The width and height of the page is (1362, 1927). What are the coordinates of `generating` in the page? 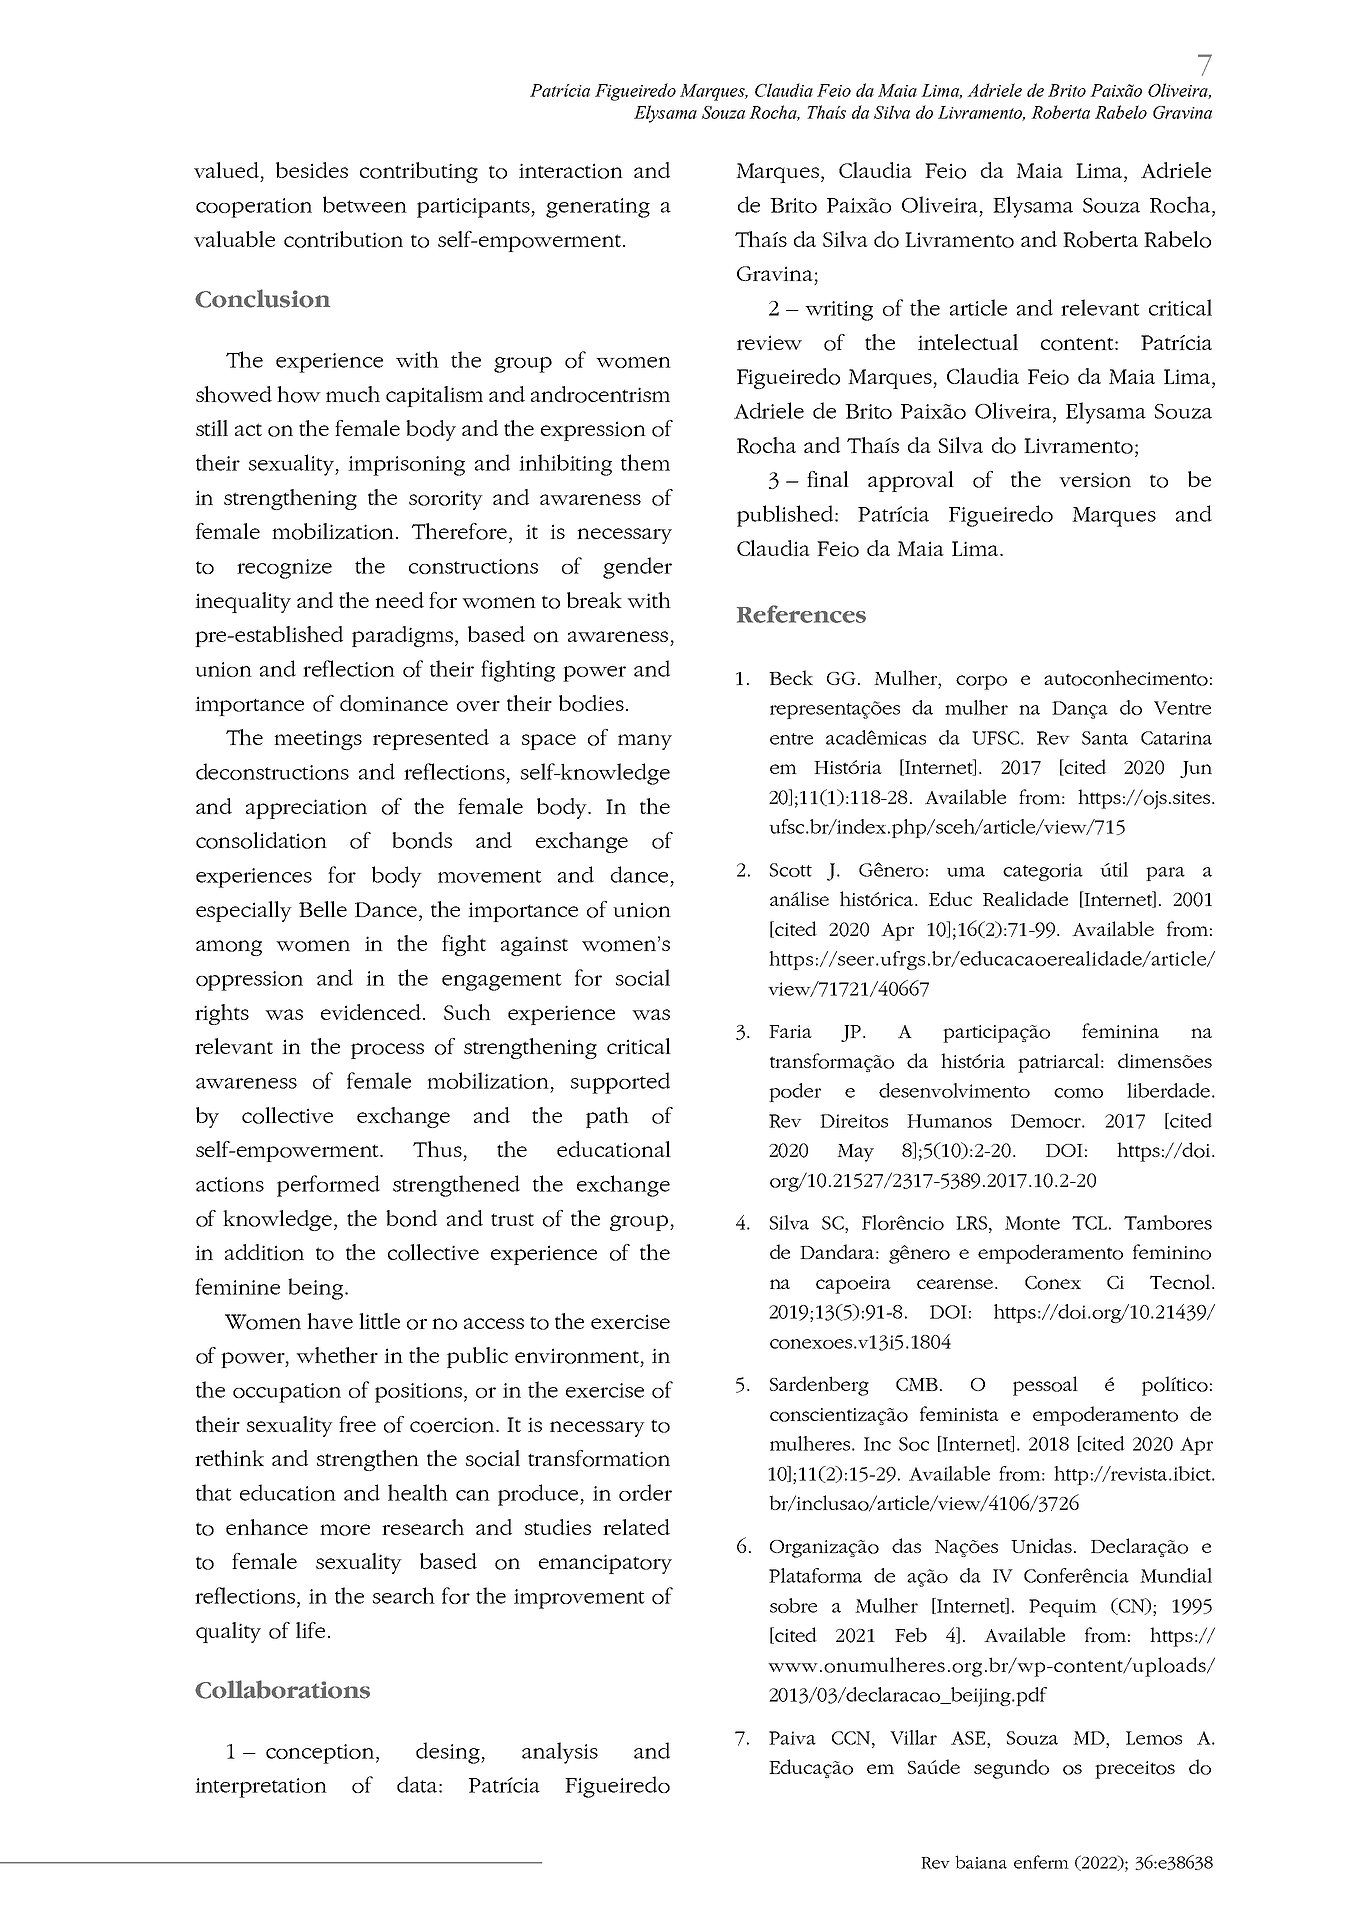 It's located at (598, 208).
